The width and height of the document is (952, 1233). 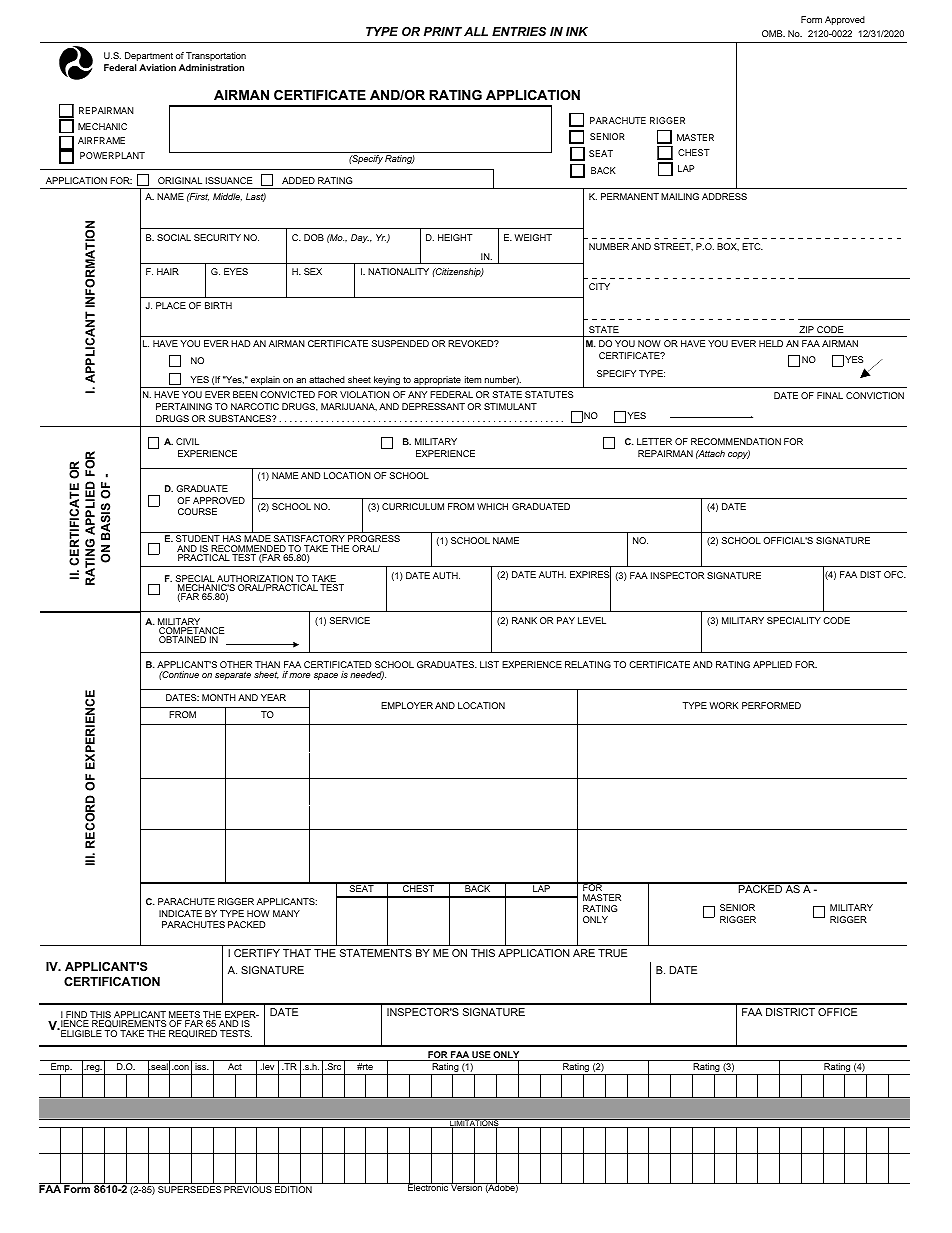 What do you see at coordinates (185, 1016) in the document?
I see `MEETS` at bounding box center [185, 1016].
